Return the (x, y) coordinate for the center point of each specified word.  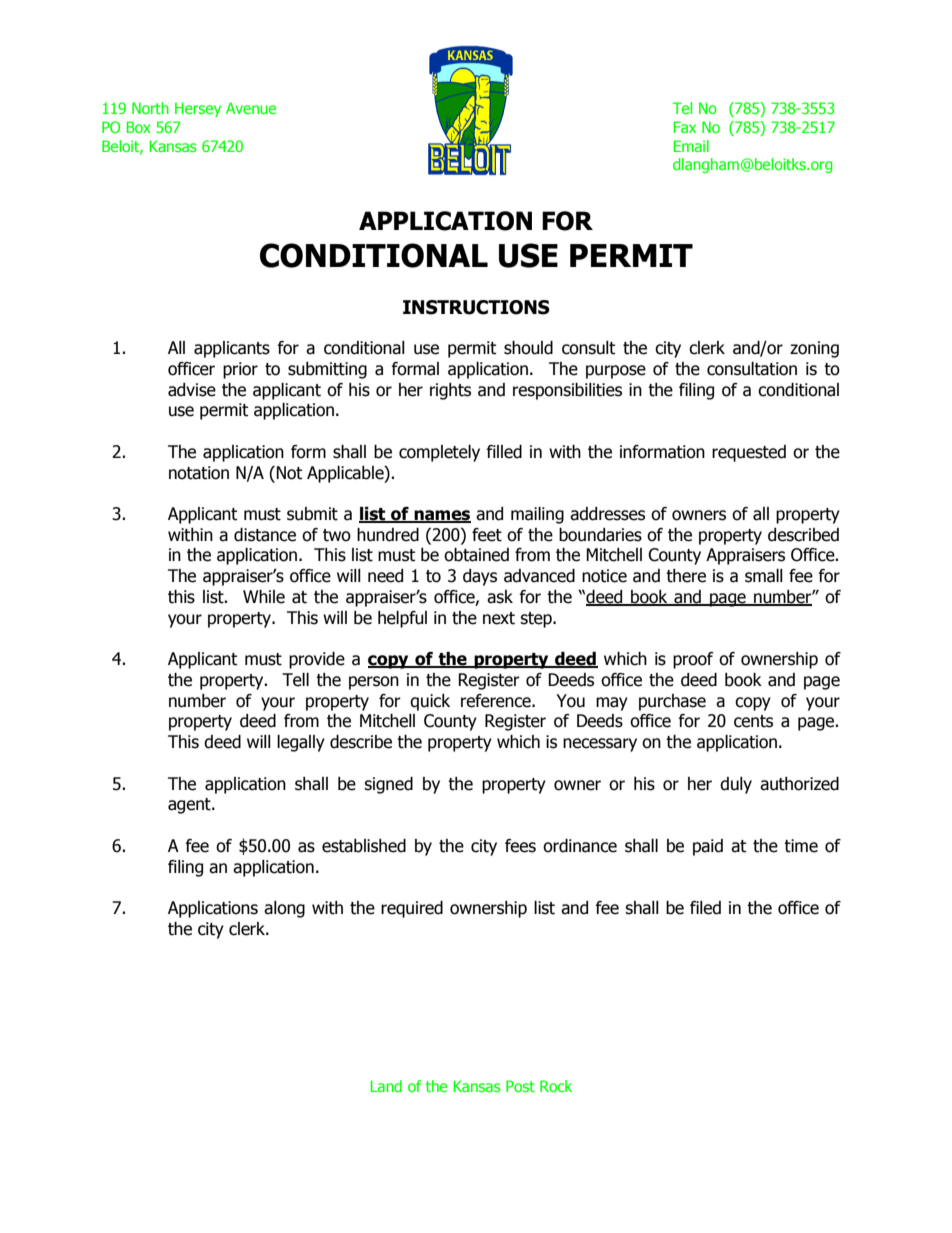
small (764, 576)
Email (691, 146)
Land (386, 1086)
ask (500, 597)
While (264, 597)
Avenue (251, 108)
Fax (685, 127)
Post (520, 1086)
